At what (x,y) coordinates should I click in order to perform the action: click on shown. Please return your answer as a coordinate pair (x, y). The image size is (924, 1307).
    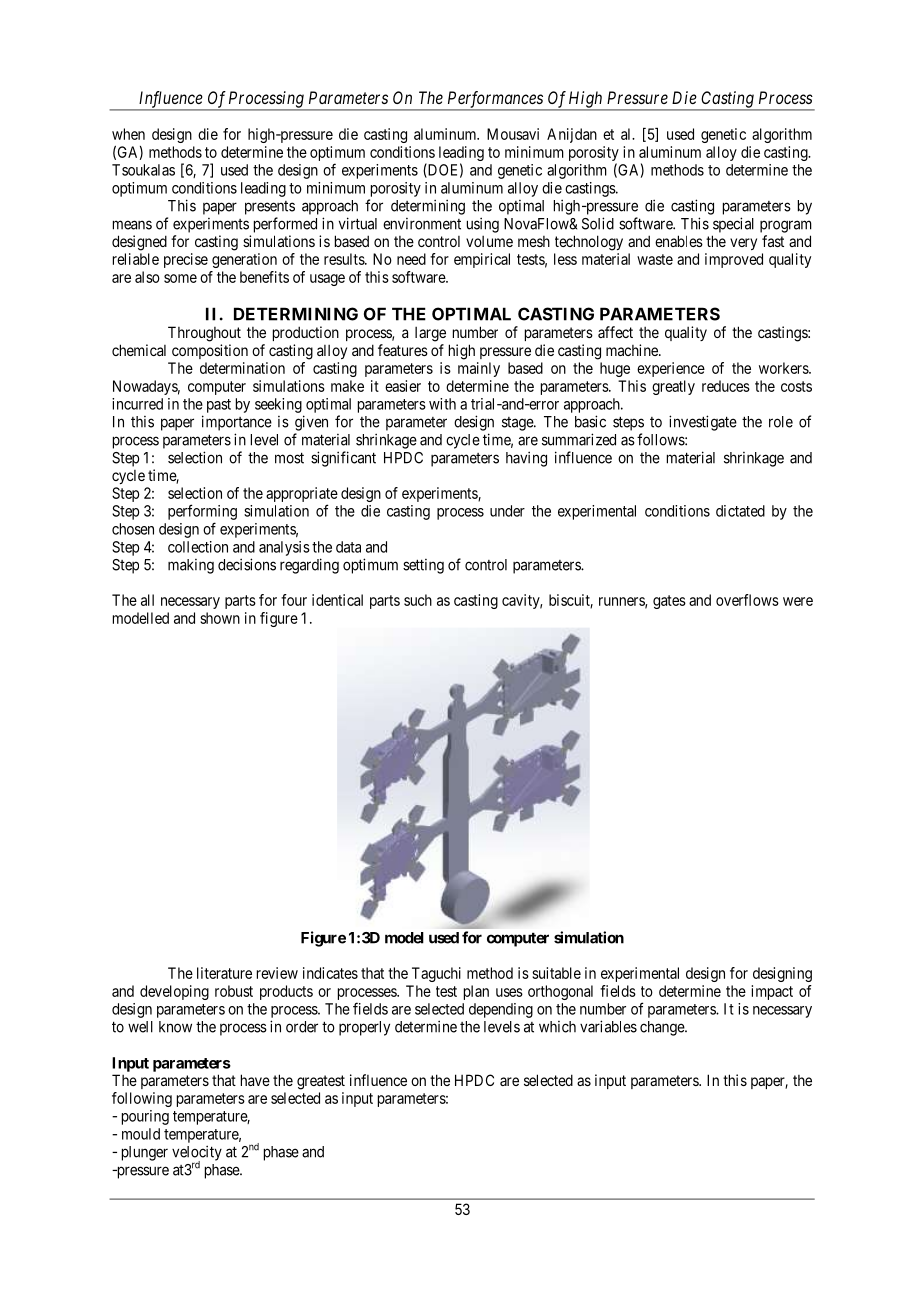
    Looking at the image, I should click on (220, 618).
